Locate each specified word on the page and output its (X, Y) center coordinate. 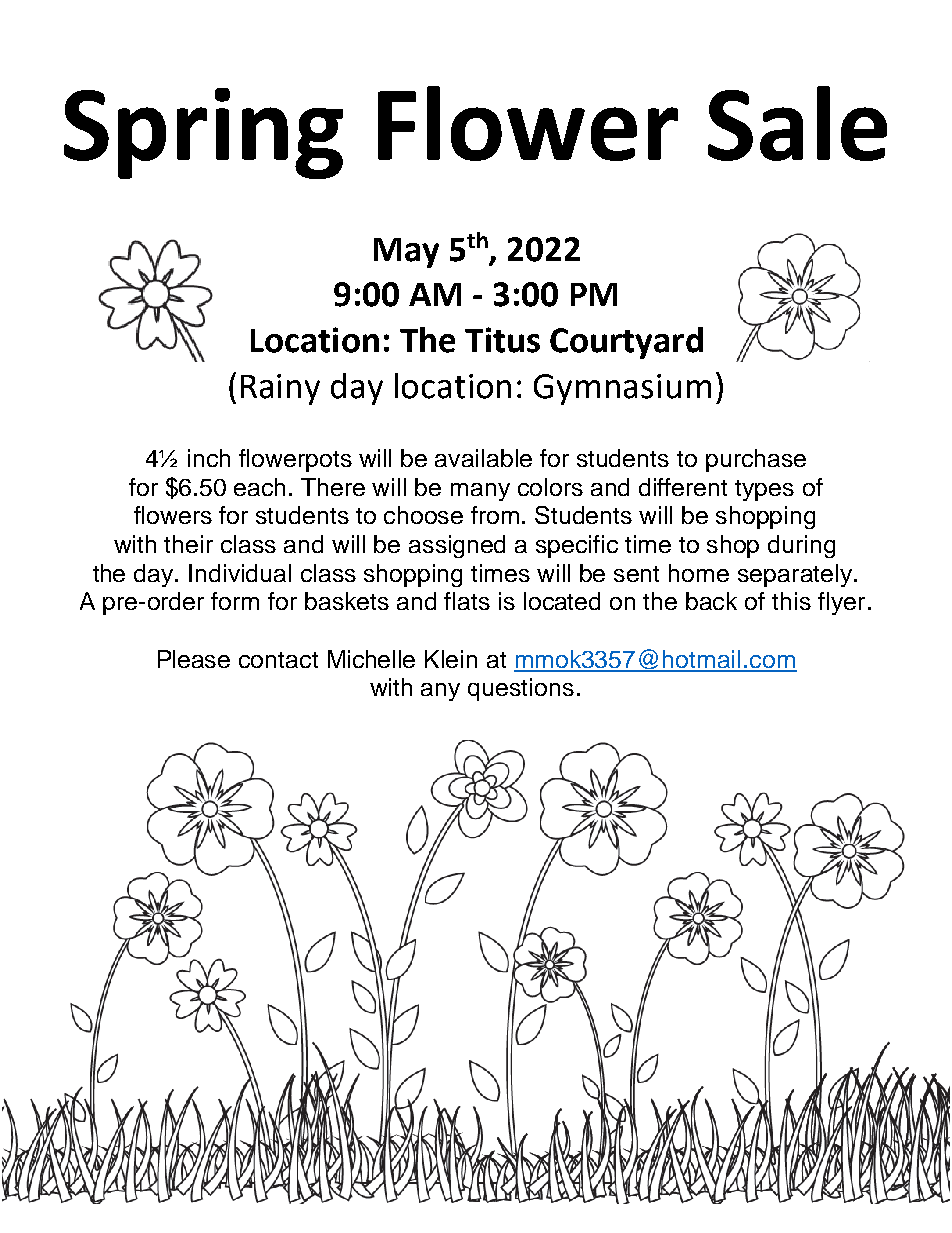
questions (521, 689)
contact (278, 660)
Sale (797, 123)
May (406, 253)
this (791, 601)
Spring (203, 133)
